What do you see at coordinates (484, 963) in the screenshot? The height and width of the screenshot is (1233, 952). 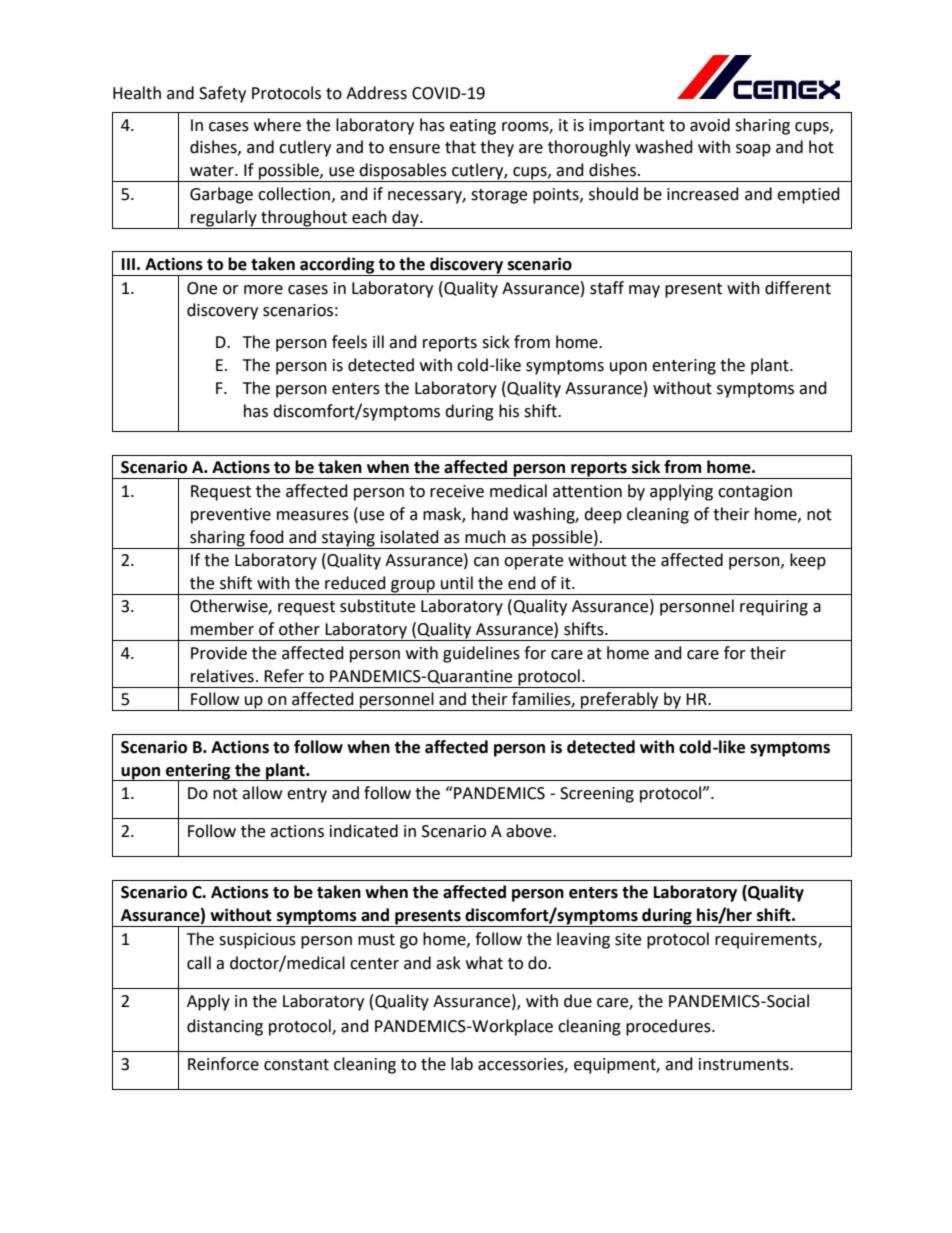 I see `what` at bounding box center [484, 963].
